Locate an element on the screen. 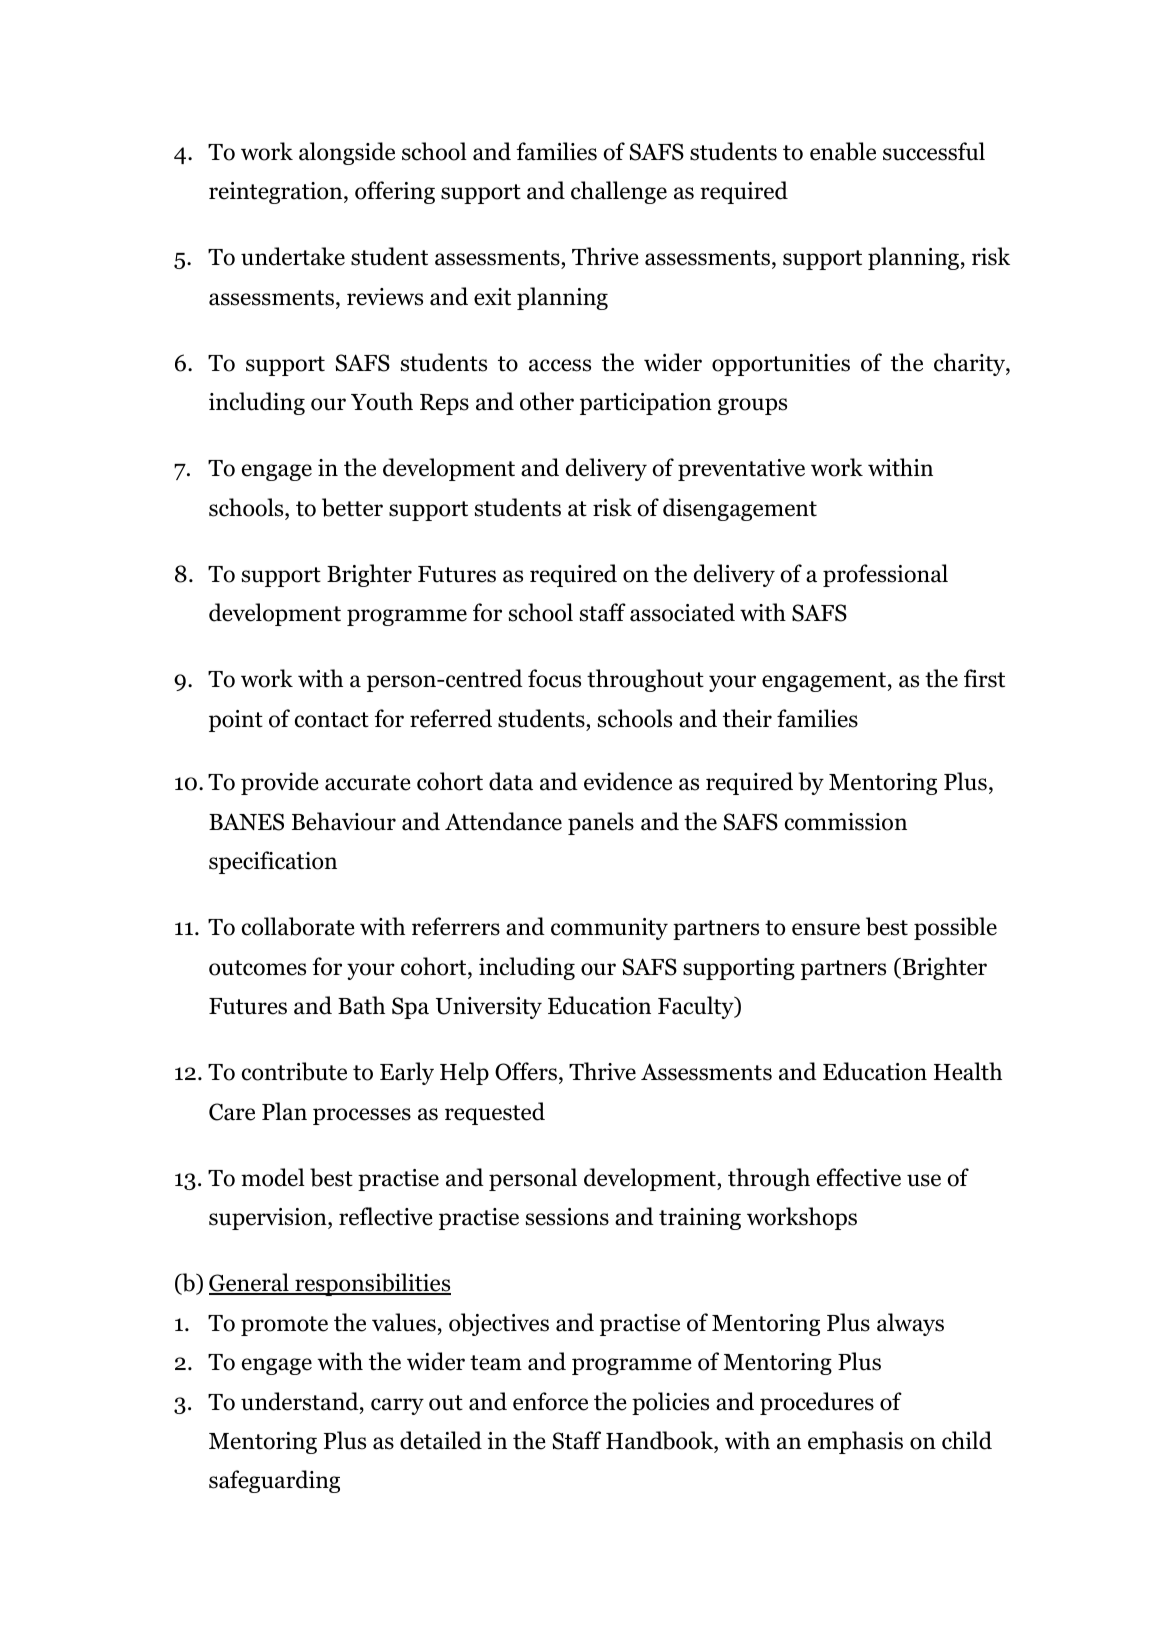 This screenshot has height=1627, width=1150. safeguarding is located at coordinates (274, 1481).
